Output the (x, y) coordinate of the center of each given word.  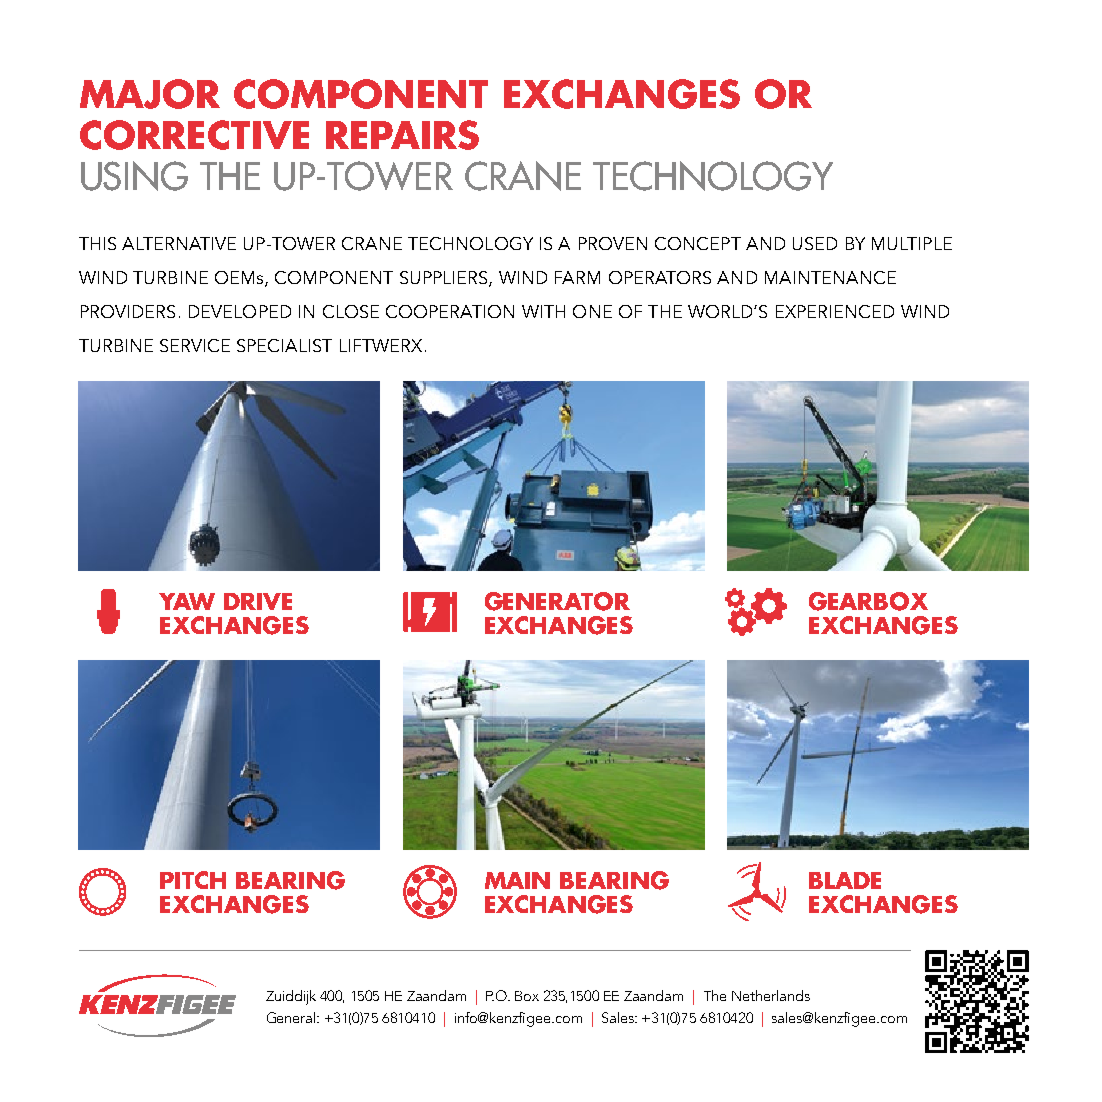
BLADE (845, 880)
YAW (187, 601)
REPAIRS (402, 135)
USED (815, 243)
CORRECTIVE (194, 135)
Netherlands (771, 995)
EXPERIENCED (835, 311)
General (292, 1017)
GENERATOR (557, 601)
